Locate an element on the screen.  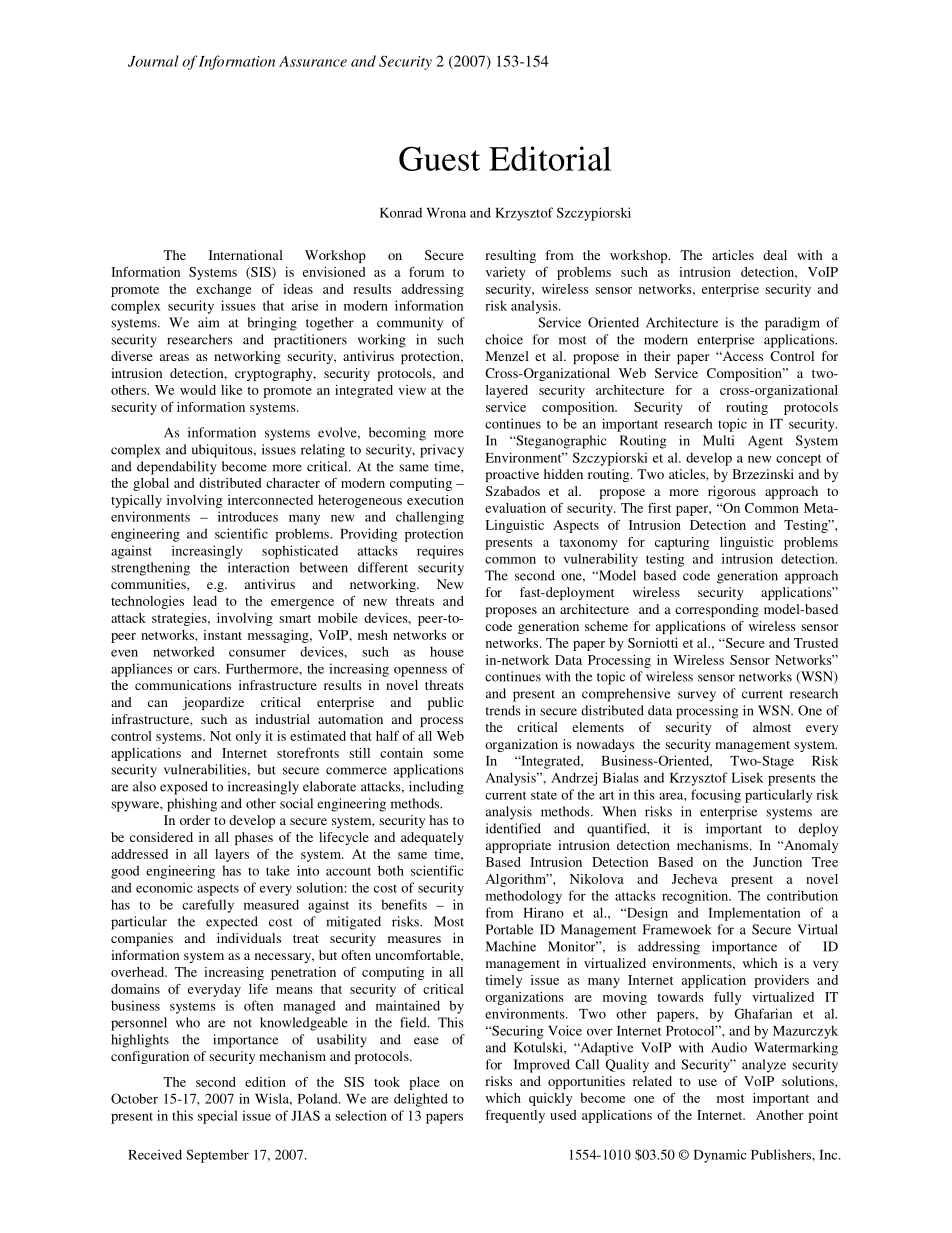
variety is located at coordinates (506, 273).
